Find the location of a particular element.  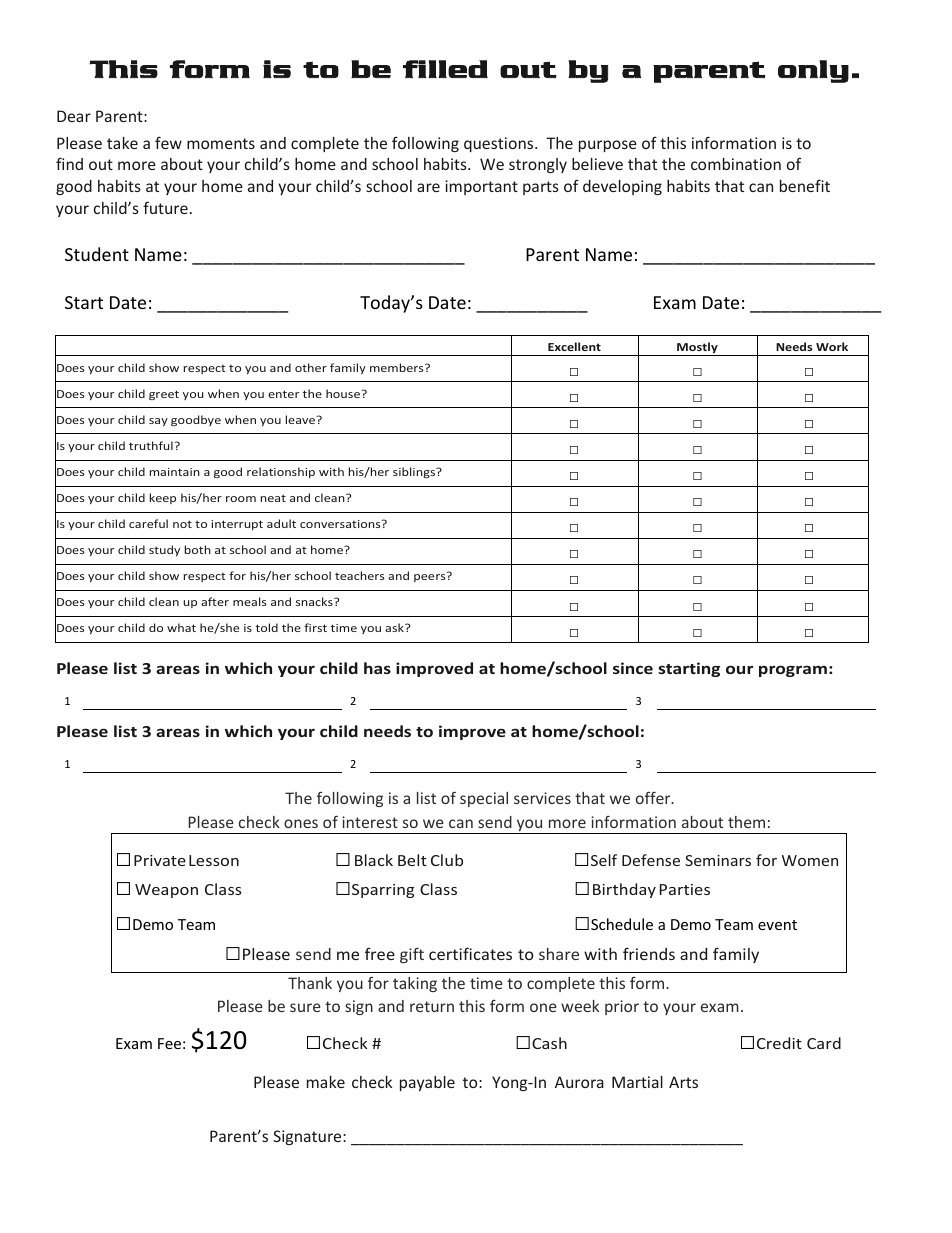

Card is located at coordinates (824, 1043).
